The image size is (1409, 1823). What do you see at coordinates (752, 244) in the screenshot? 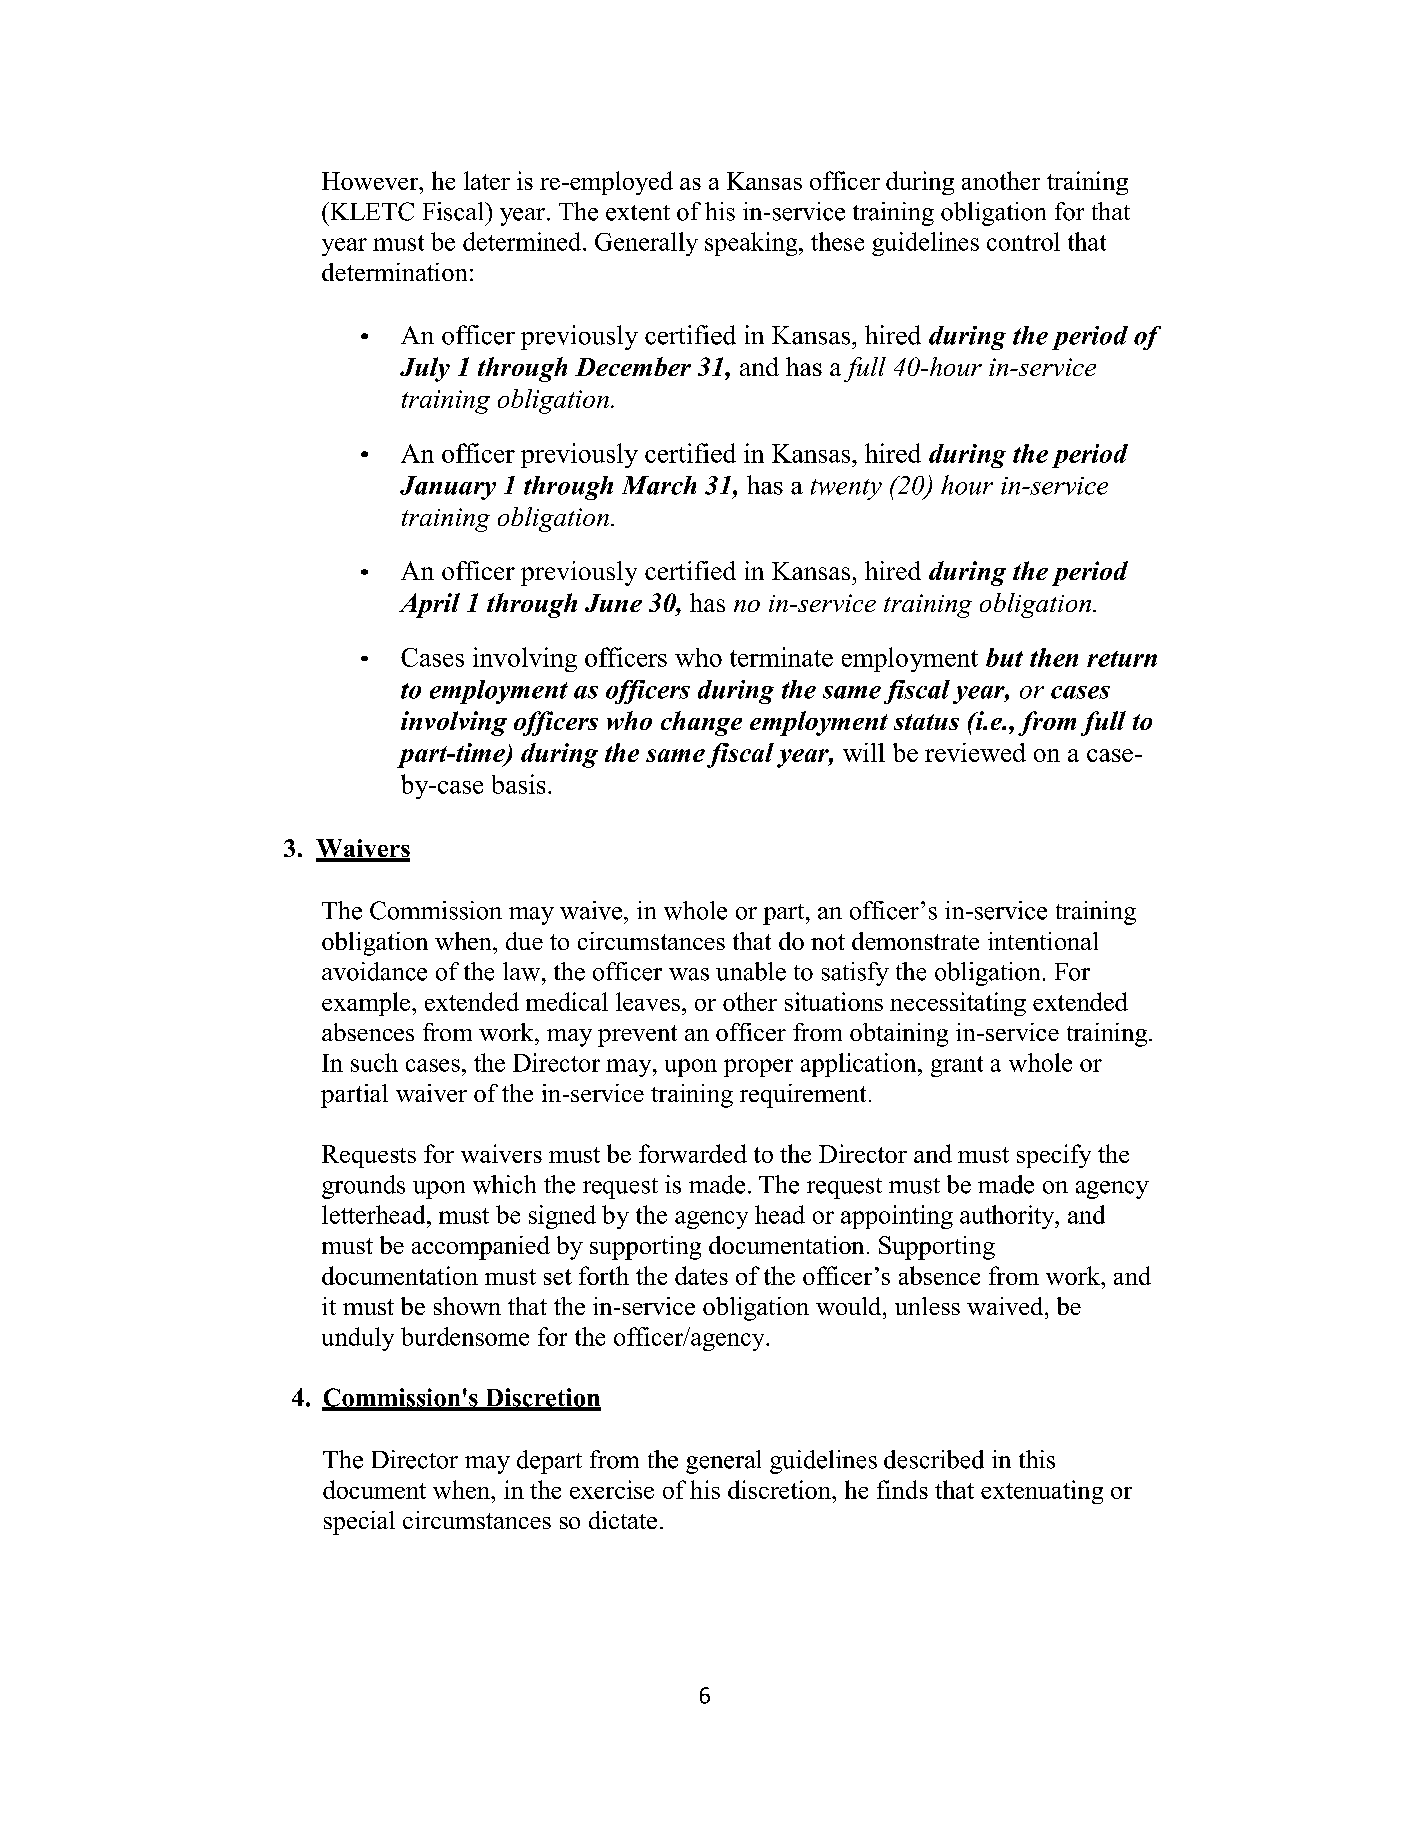
I see `speaking` at bounding box center [752, 244].
